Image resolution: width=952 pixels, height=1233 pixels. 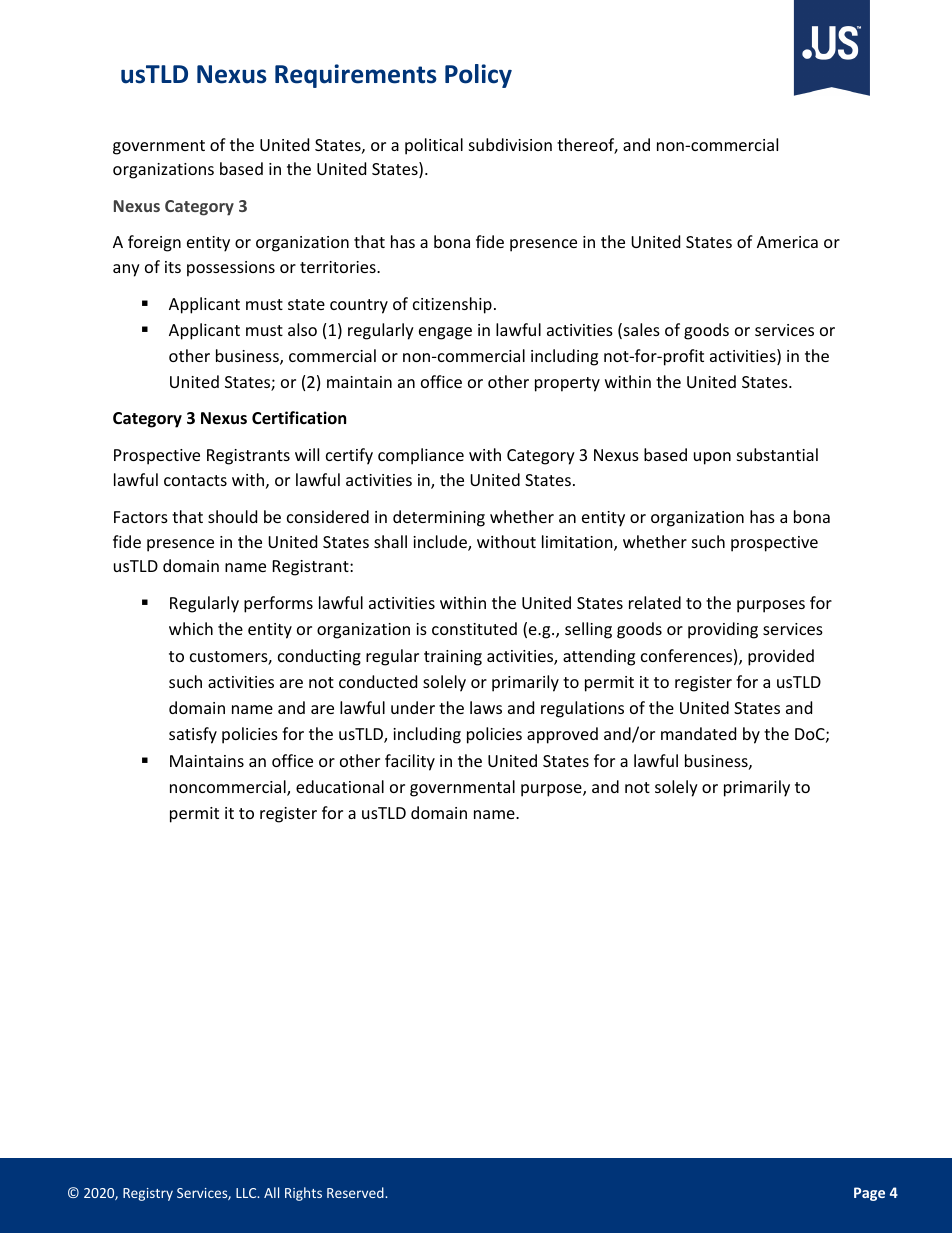 I want to click on subdivision, so click(x=510, y=144).
